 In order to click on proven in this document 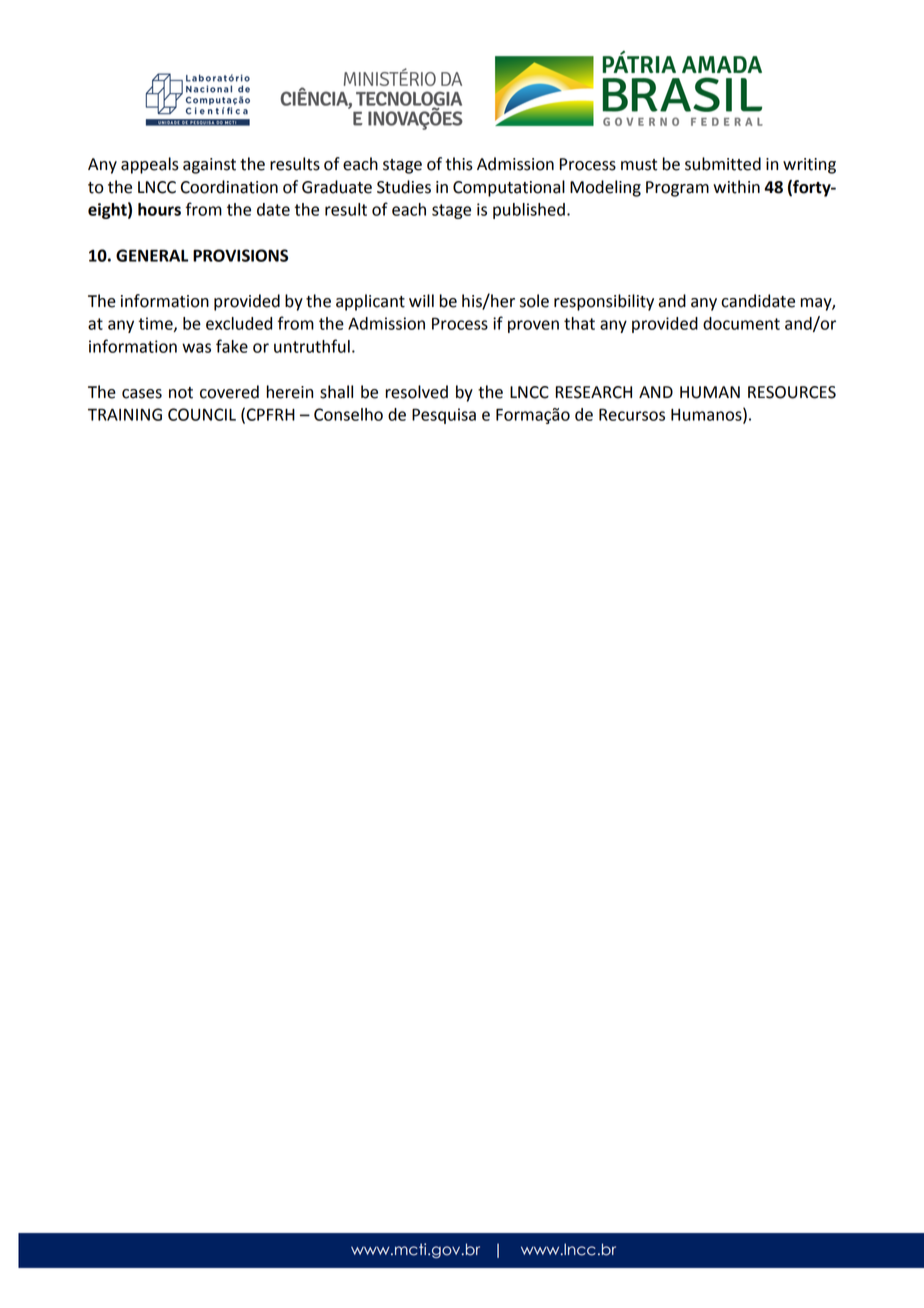, I will do `click(533, 326)`.
